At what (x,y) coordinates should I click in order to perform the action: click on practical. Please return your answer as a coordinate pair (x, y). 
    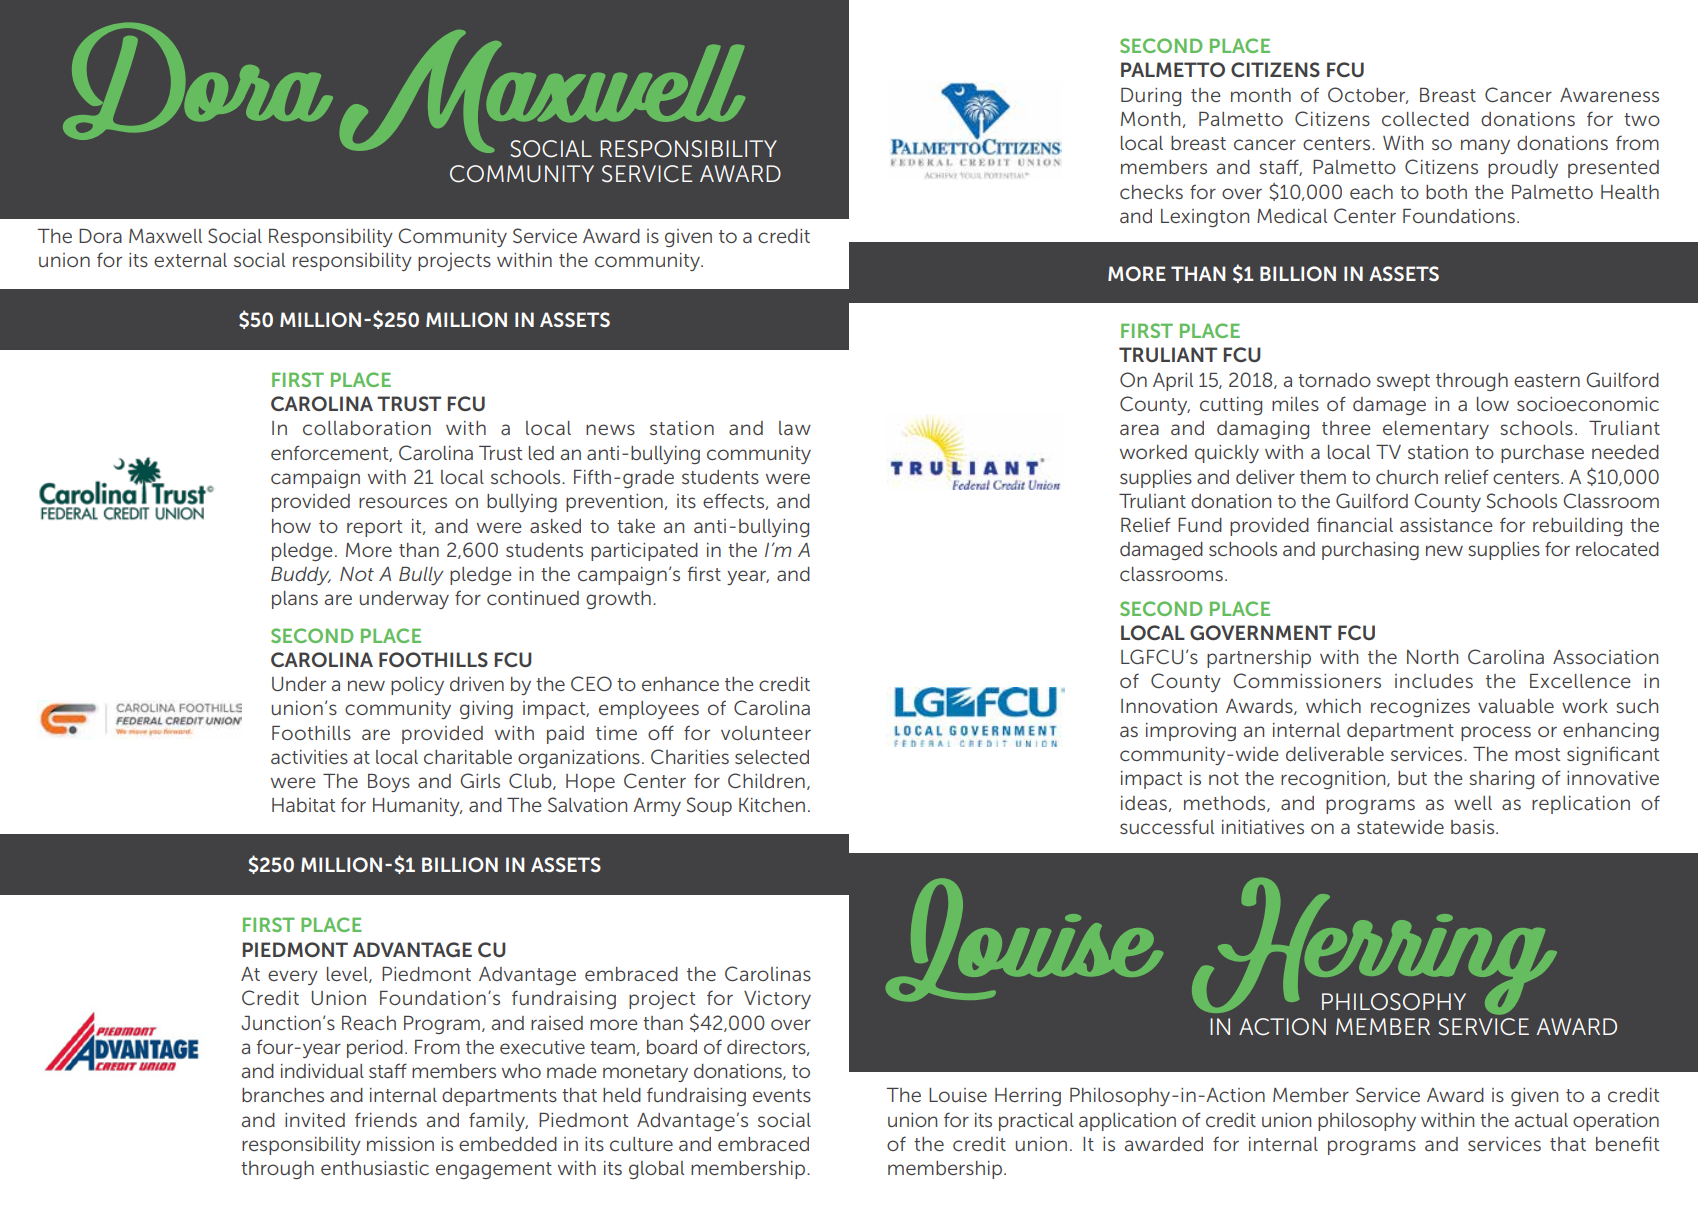
    Looking at the image, I should click on (1036, 1122).
